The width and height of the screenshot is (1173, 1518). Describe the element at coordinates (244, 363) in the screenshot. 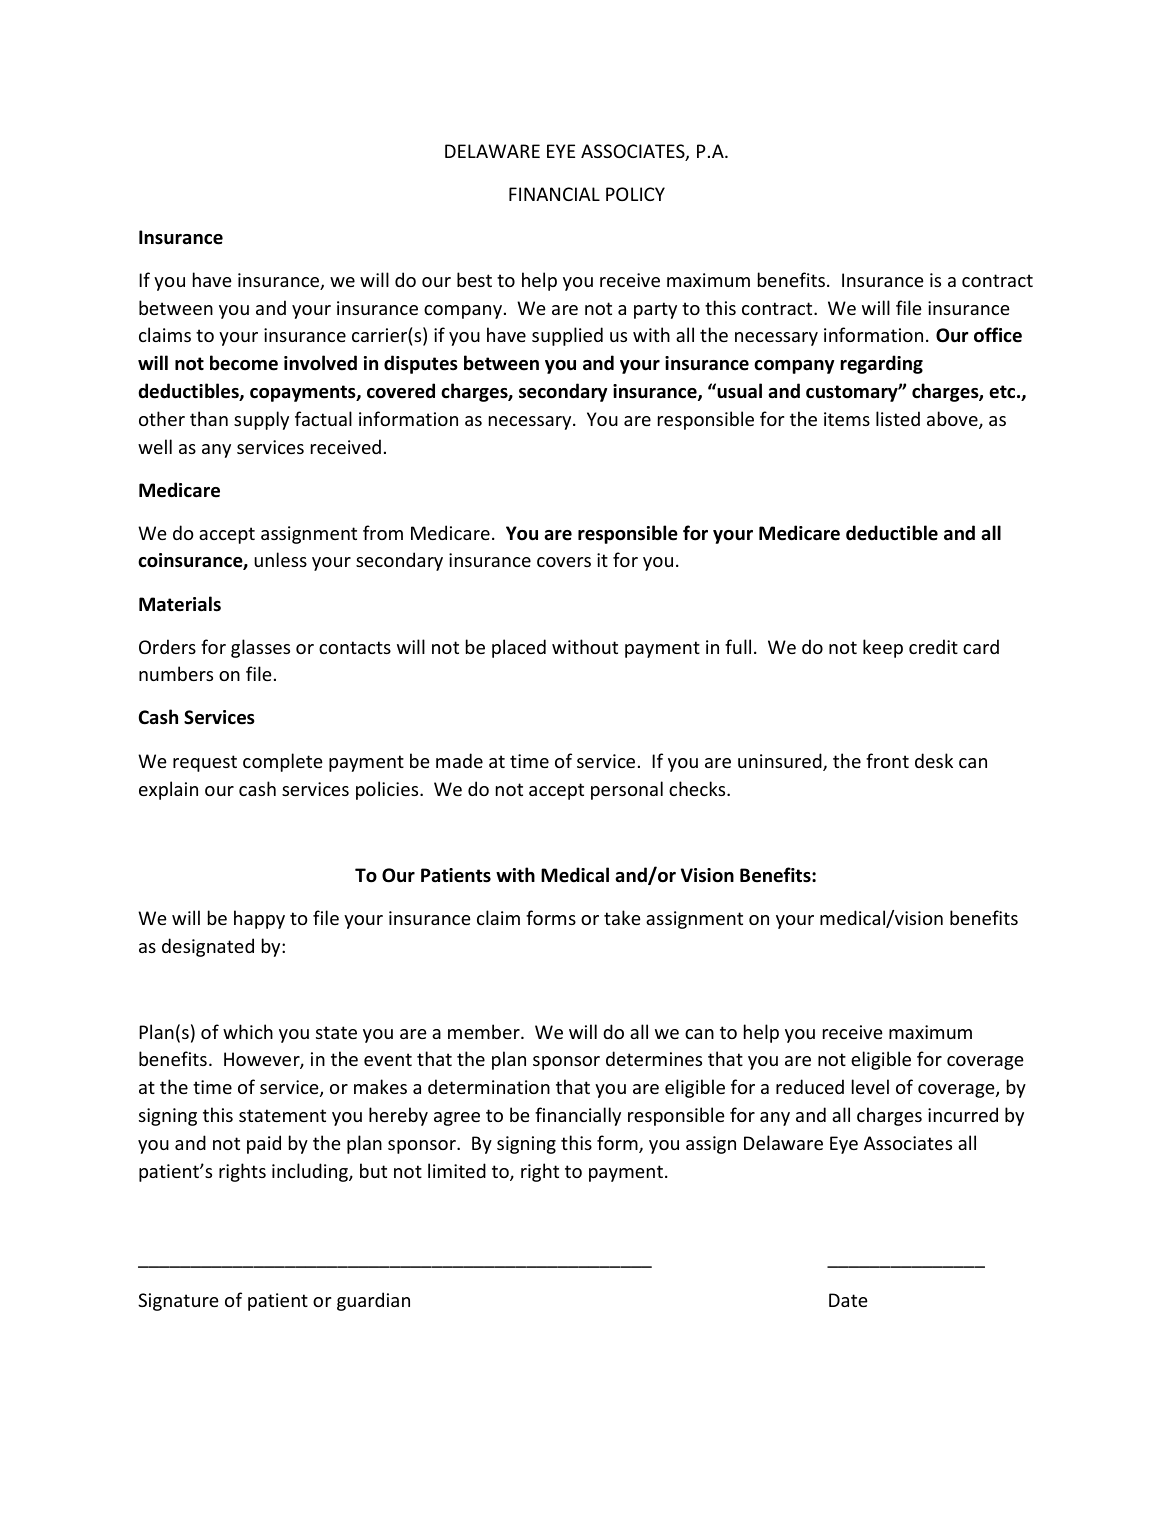

I see `become` at that location.
